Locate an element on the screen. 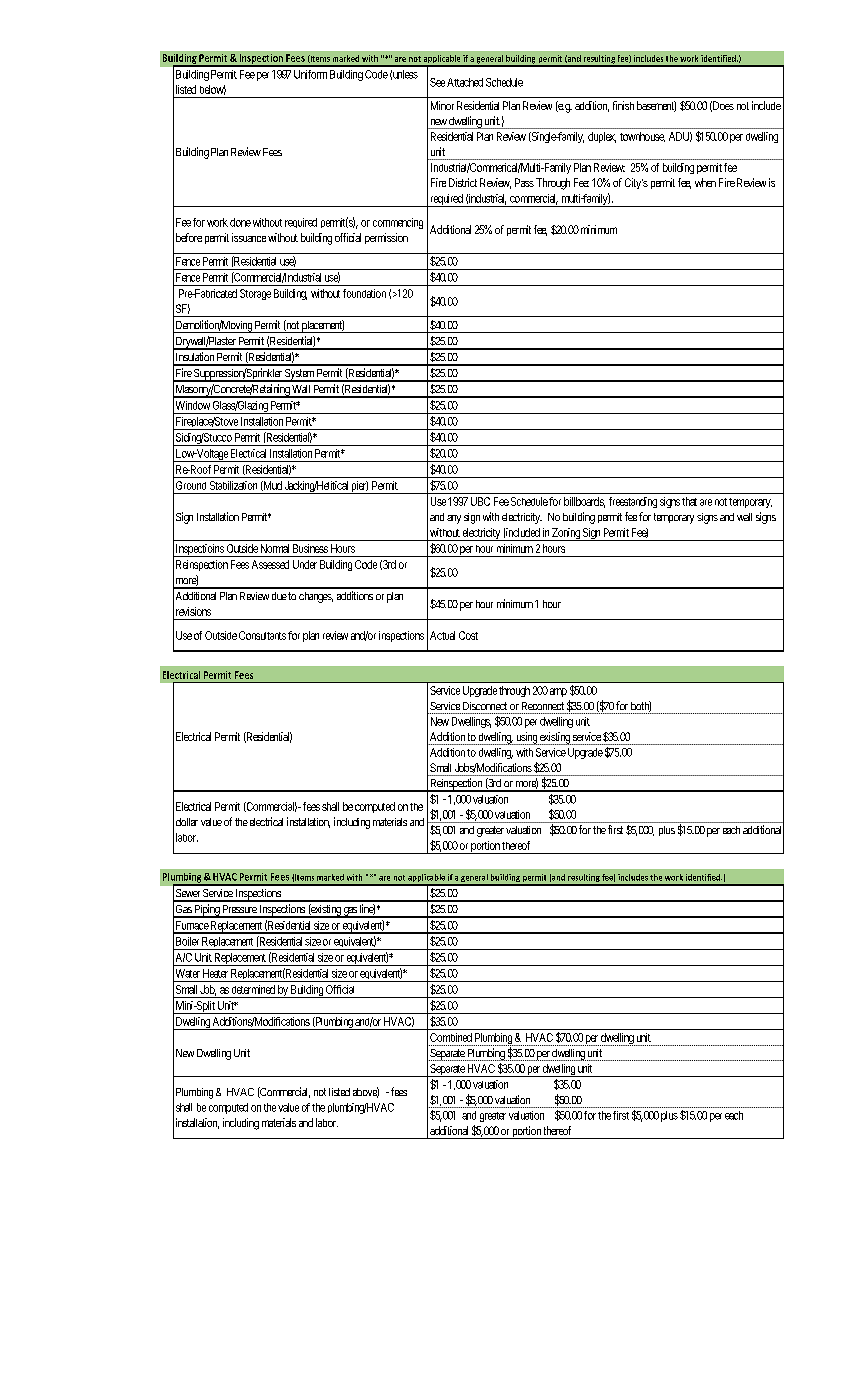 The height and width of the screenshot is (1400, 849). Piping is located at coordinates (206, 911).
